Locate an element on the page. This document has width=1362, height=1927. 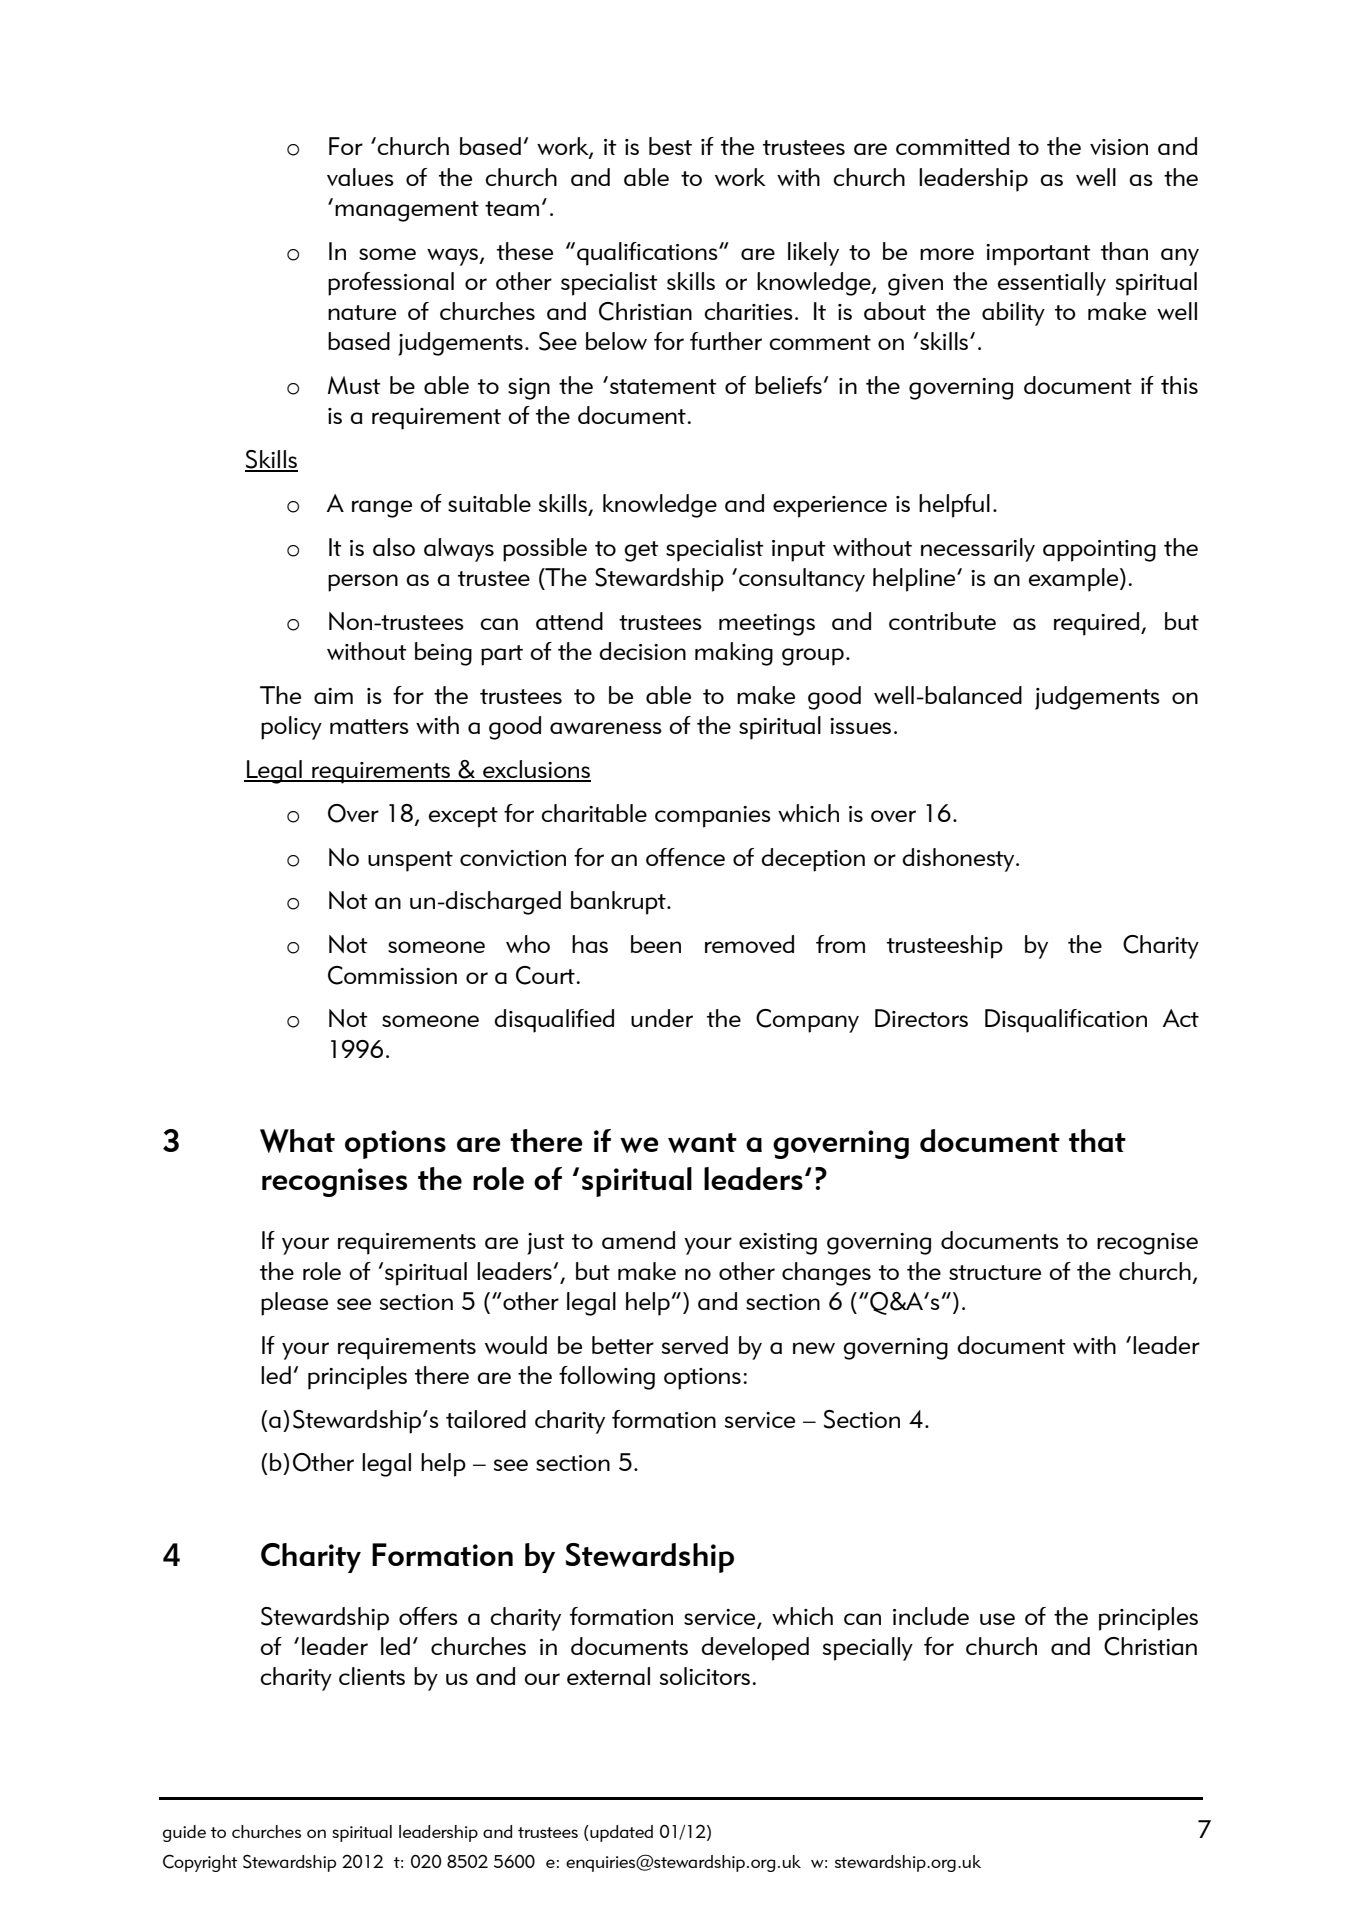
under is located at coordinates (662, 1018).
